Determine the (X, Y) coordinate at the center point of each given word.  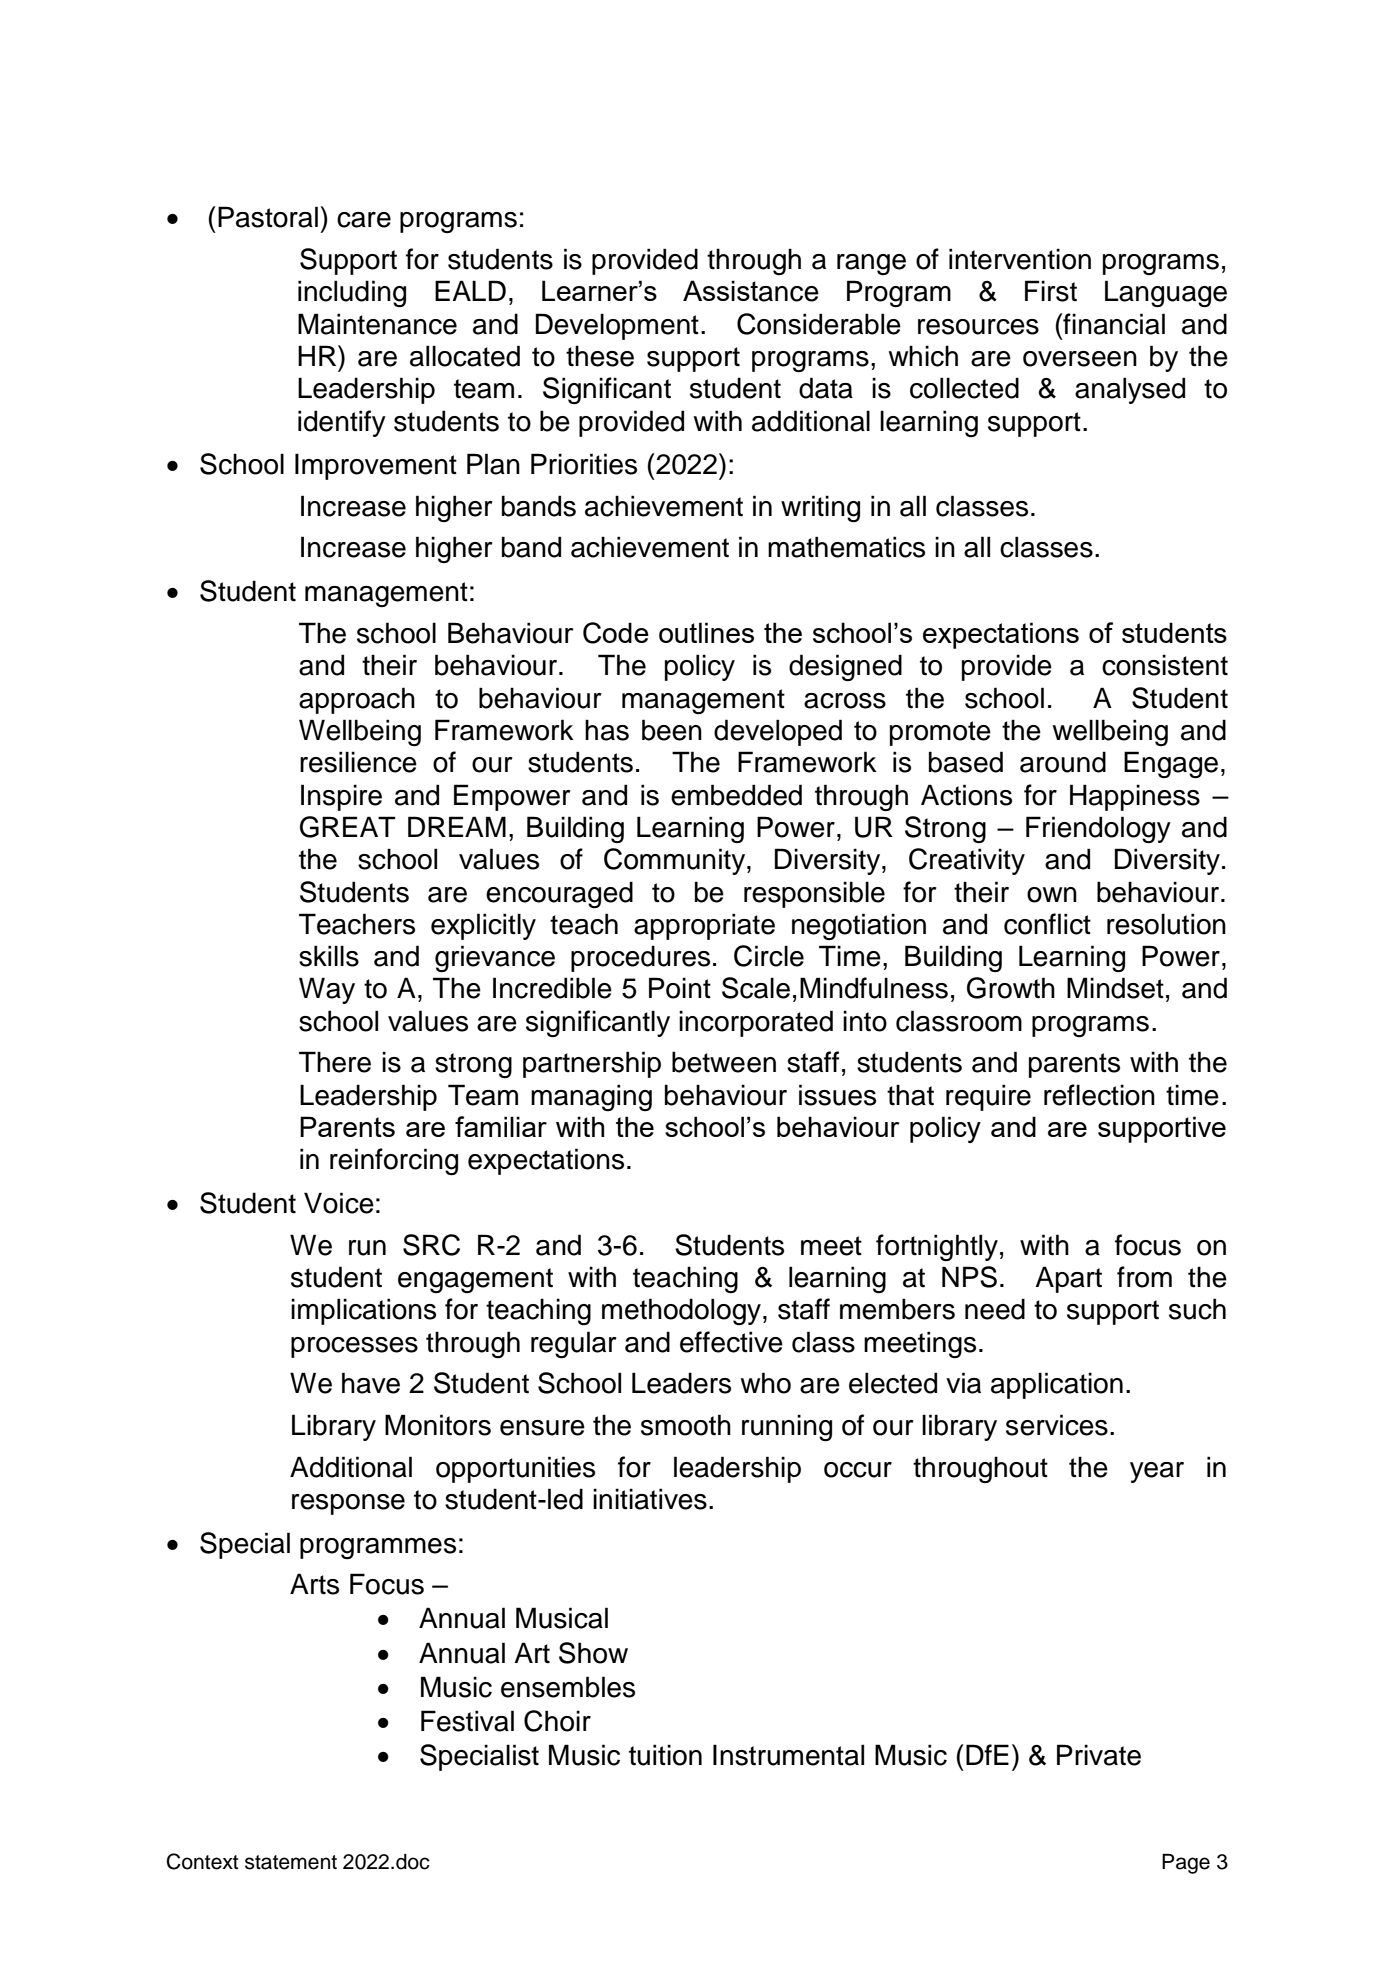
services (1057, 1425)
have (371, 1383)
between (724, 1062)
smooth (686, 1425)
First (1051, 291)
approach (357, 700)
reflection (1099, 1095)
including (352, 294)
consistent (1165, 665)
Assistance (751, 291)
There (335, 1062)
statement (291, 1862)
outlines (706, 632)
